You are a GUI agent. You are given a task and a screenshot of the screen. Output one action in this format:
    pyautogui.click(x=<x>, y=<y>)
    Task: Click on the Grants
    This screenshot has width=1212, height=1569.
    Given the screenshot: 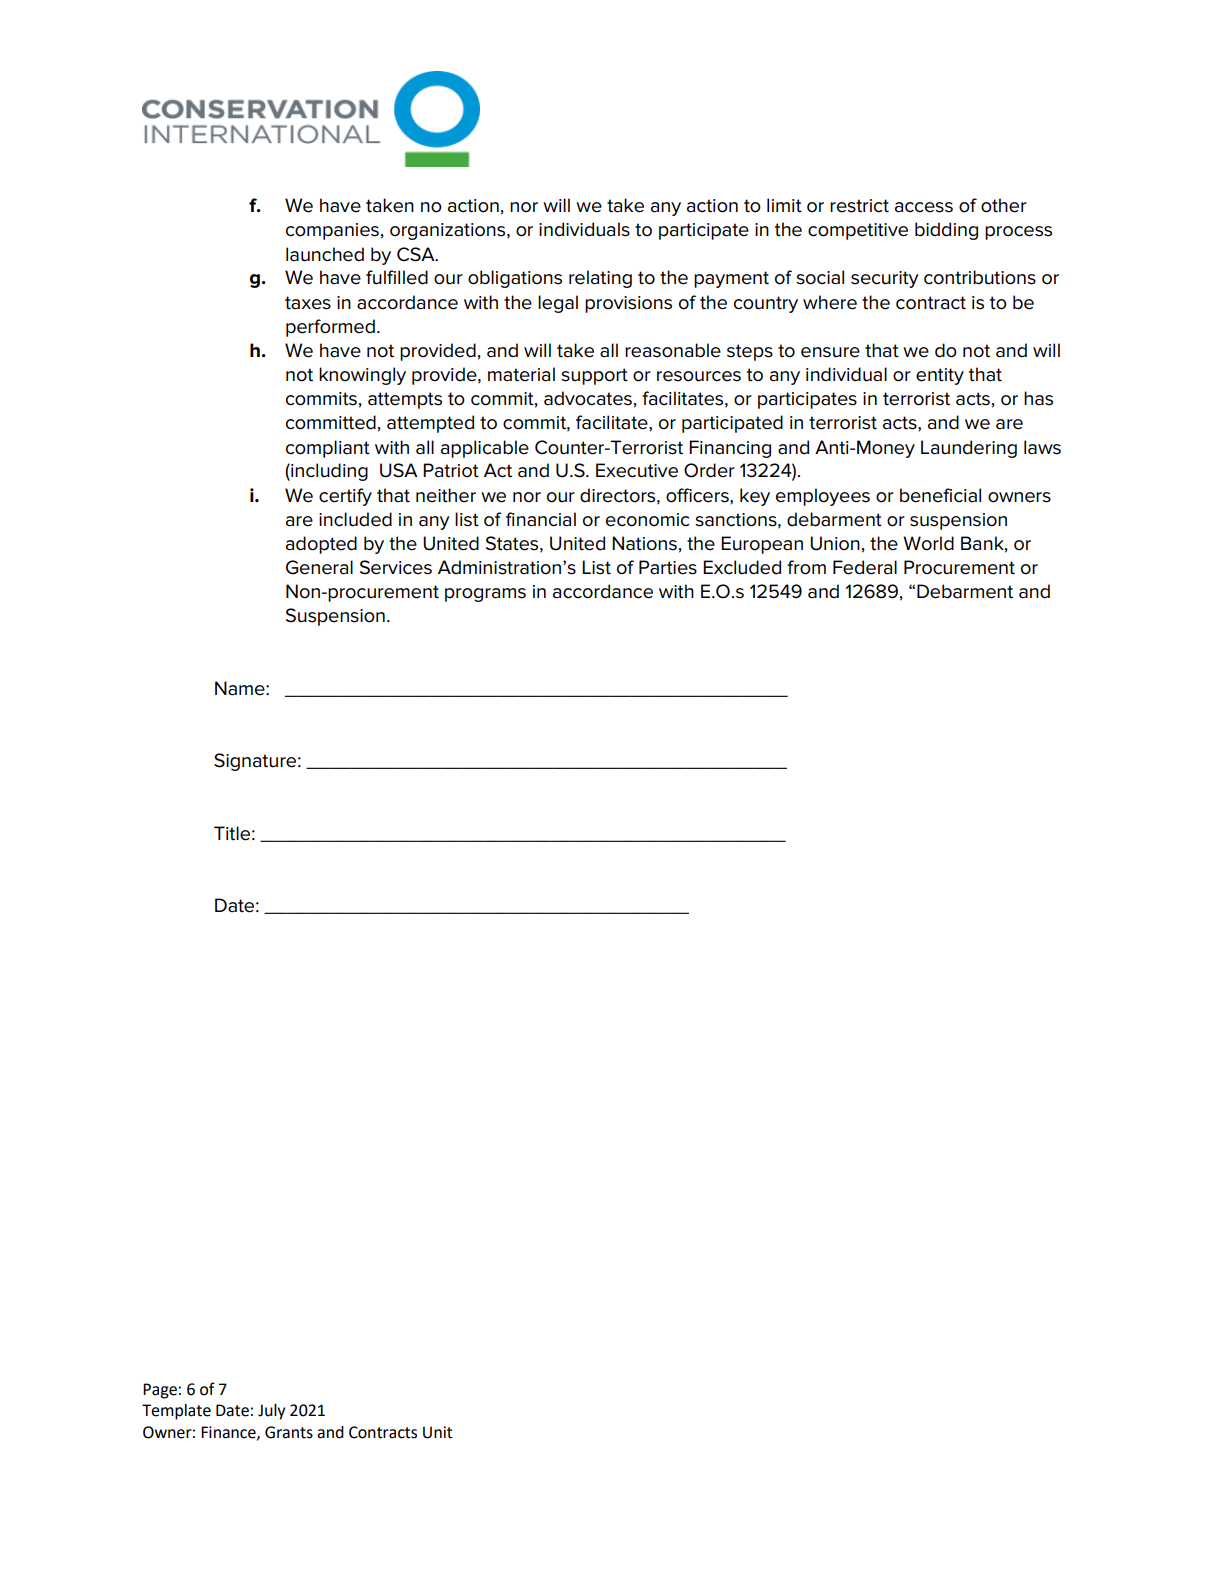 What is the action you would take?
    pyautogui.click(x=289, y=1432)
